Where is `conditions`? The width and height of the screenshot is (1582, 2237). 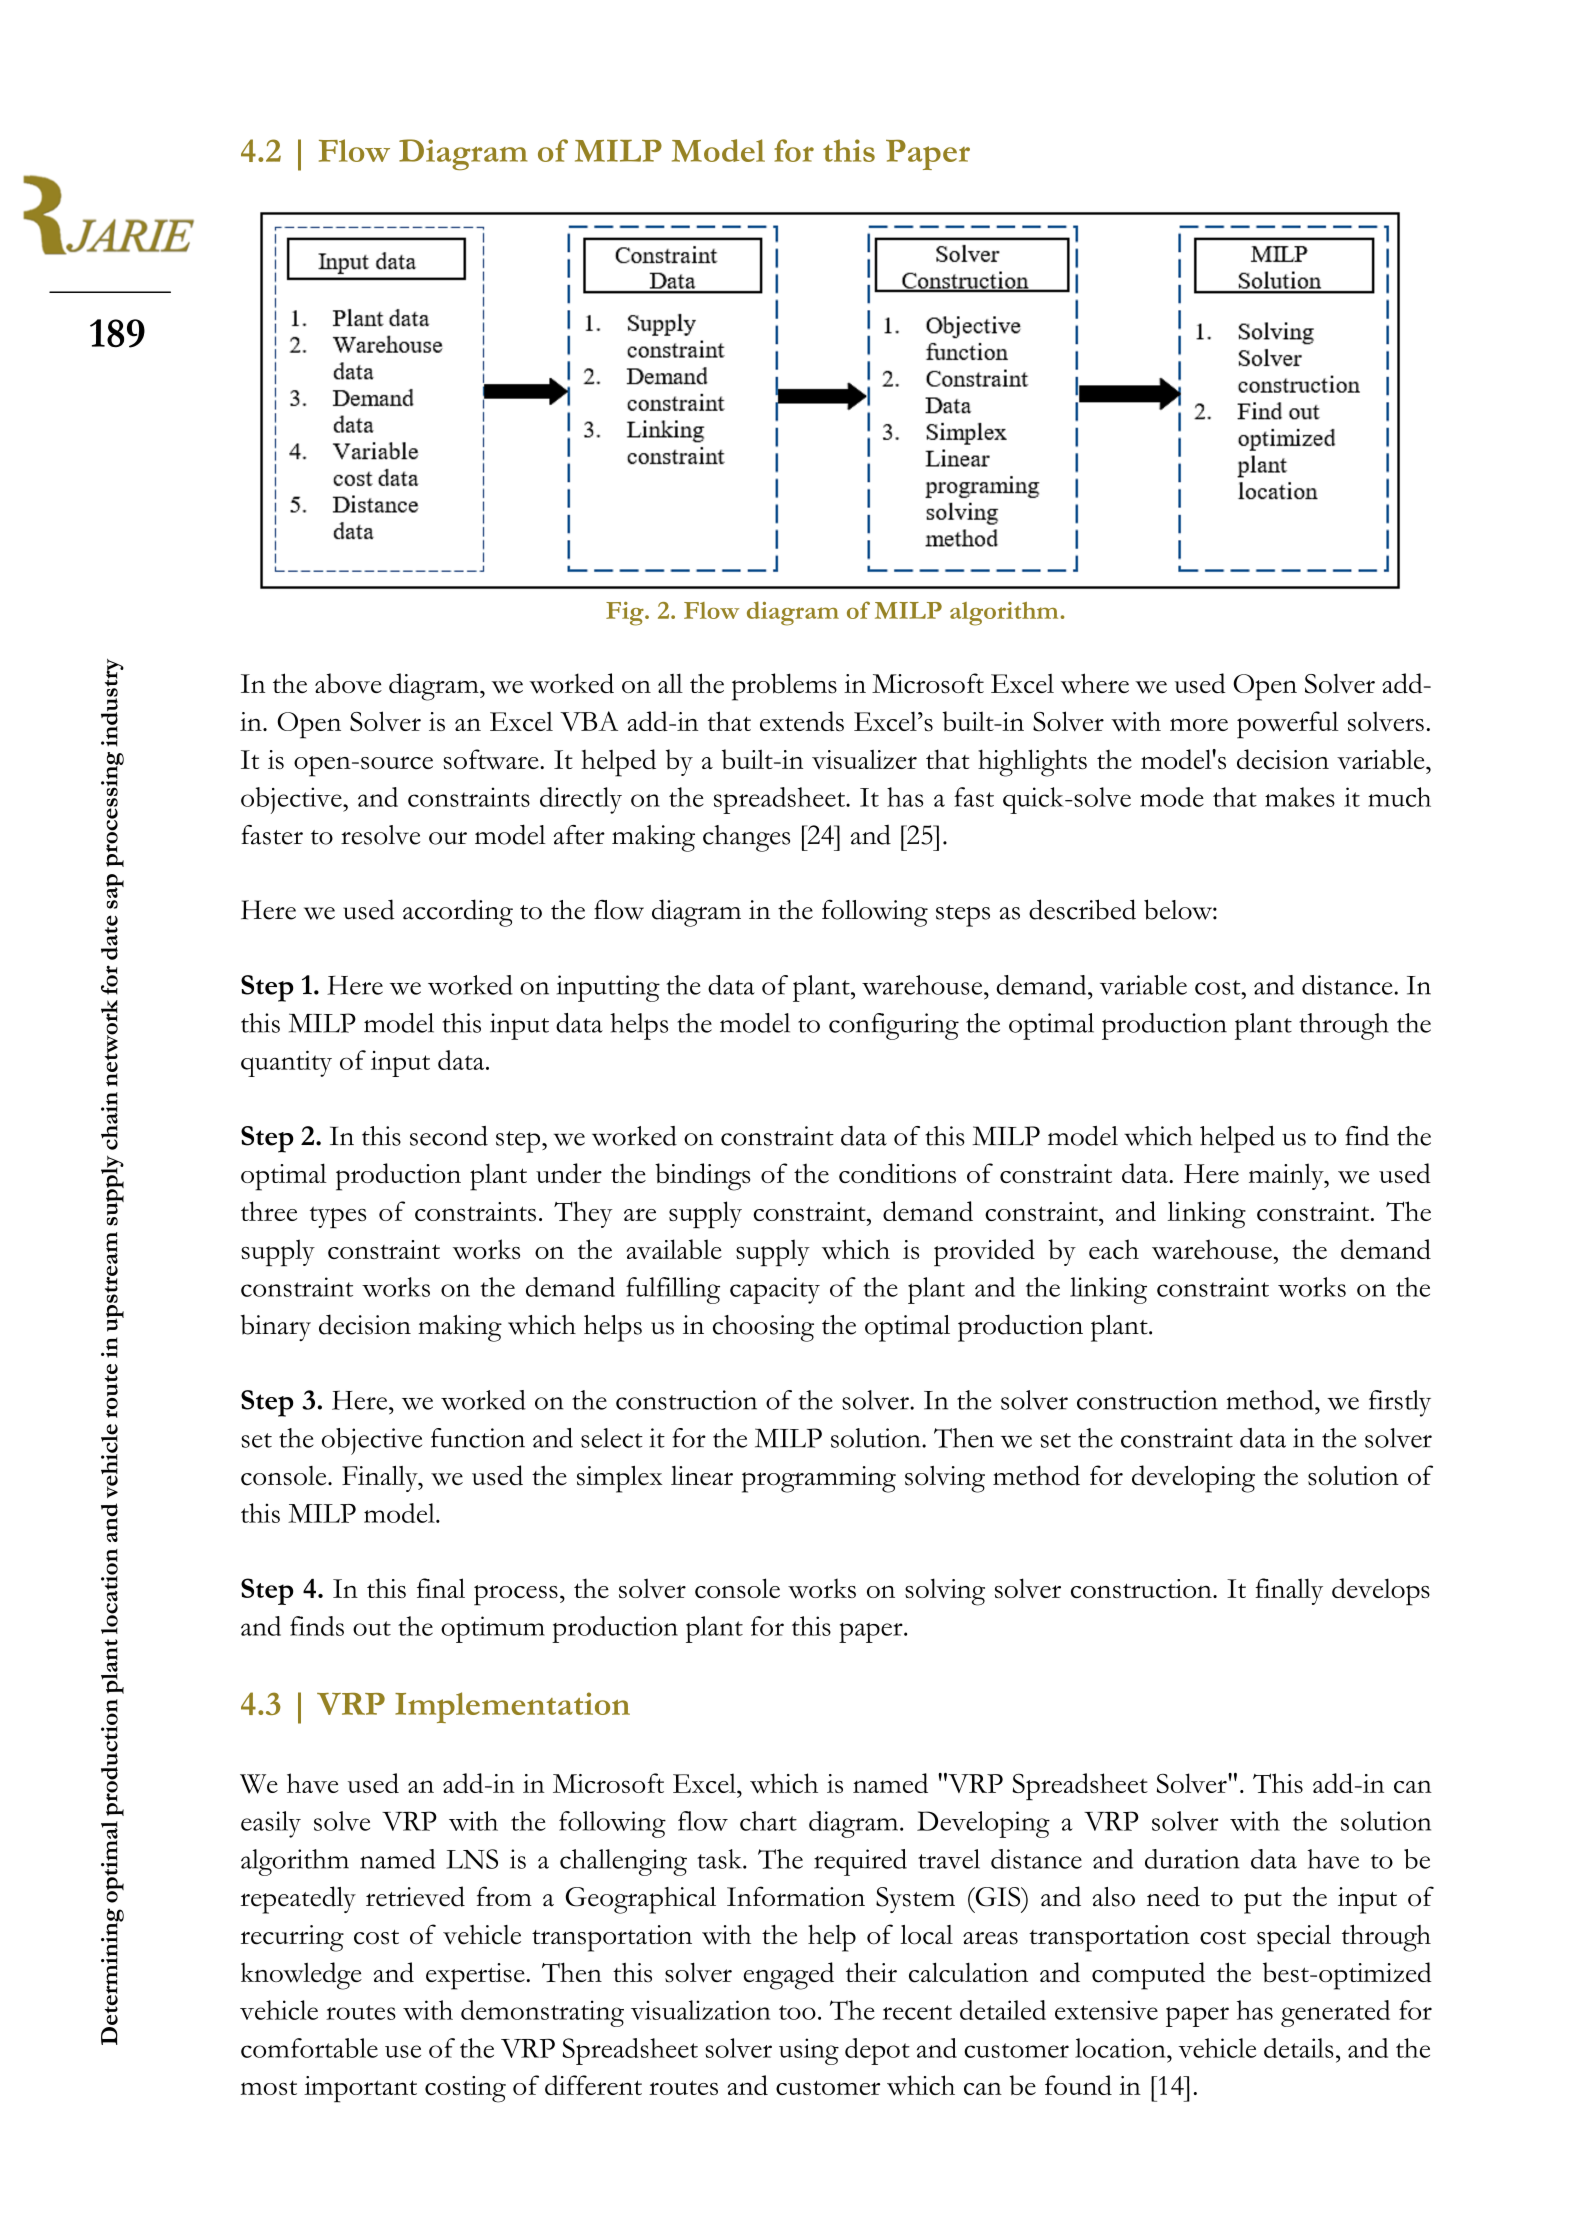 conditions is located at coordinates (897, 1173).
